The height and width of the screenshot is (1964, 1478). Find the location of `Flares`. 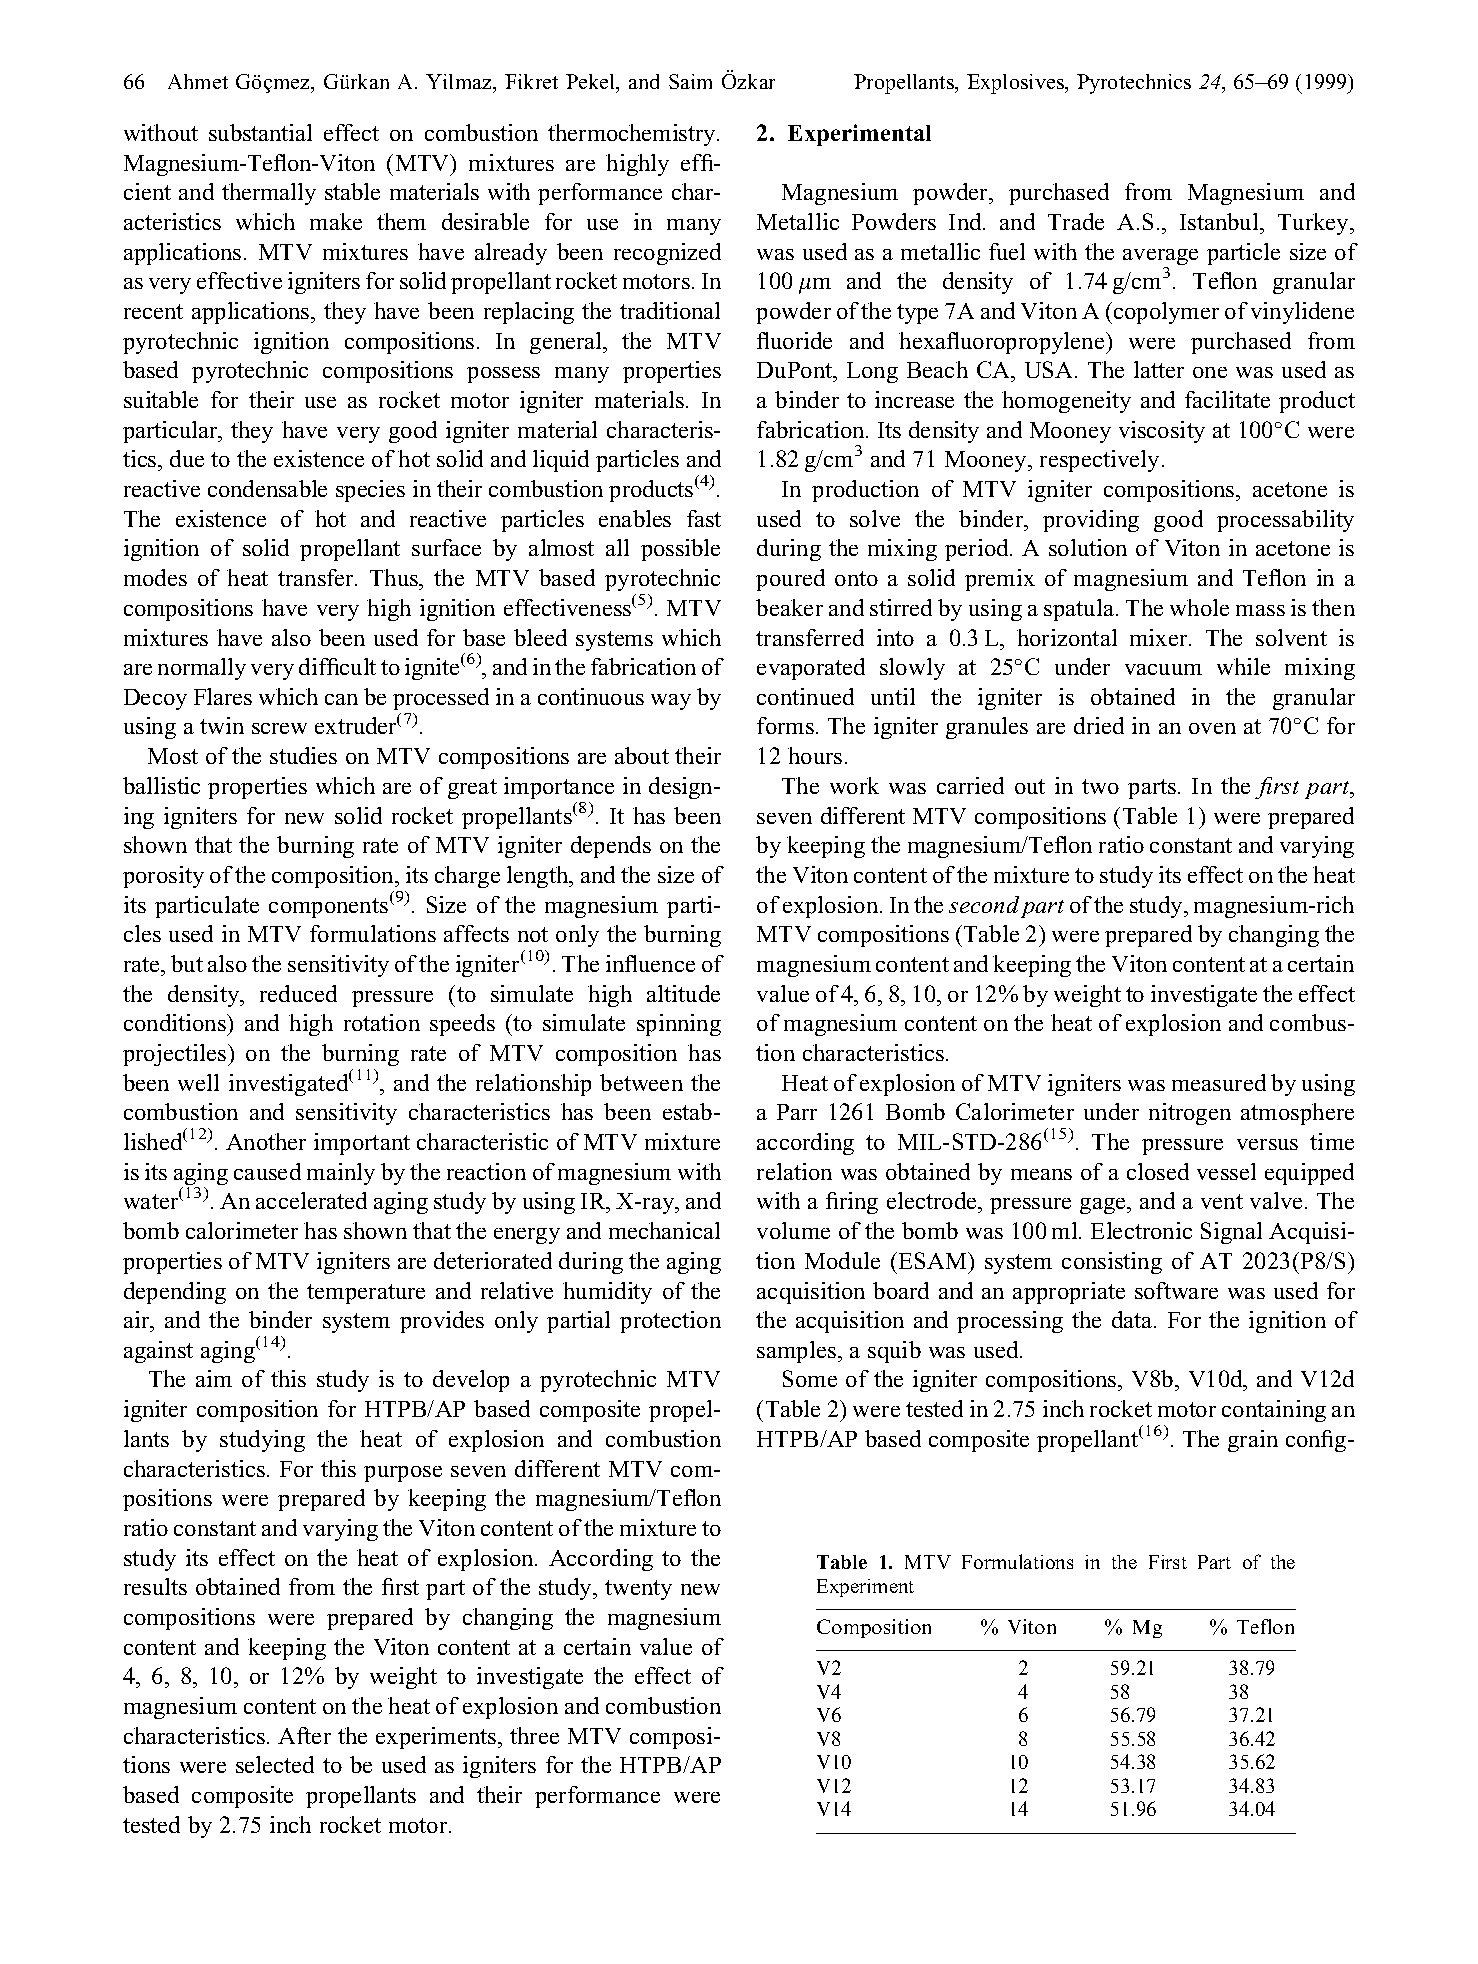

Flares is located at coordinates (223, 696).
